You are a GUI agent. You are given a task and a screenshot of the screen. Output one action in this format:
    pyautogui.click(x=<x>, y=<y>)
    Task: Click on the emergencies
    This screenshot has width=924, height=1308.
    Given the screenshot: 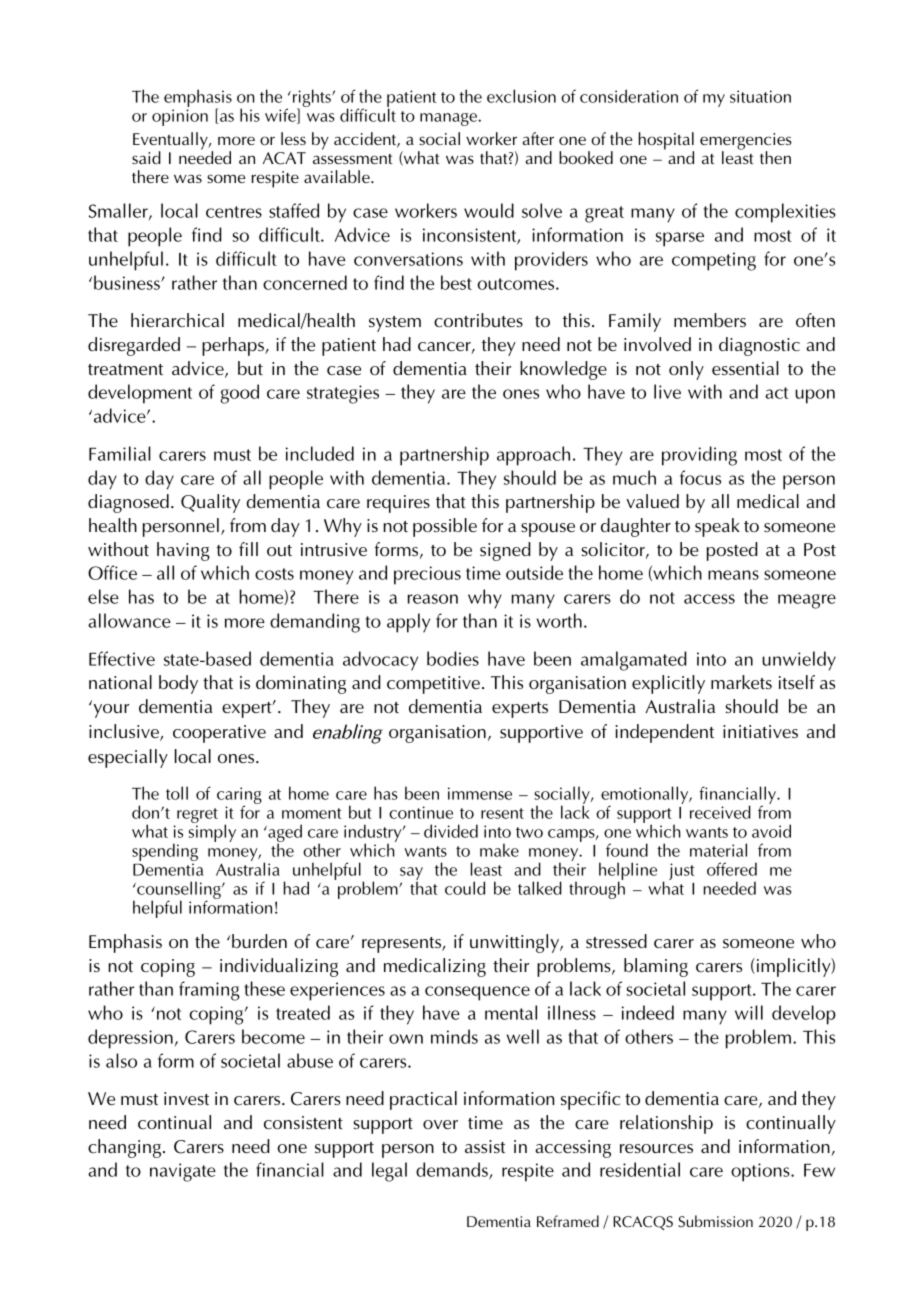 What is the action you would take?
    pyautogui.click(x=746, y=142)
